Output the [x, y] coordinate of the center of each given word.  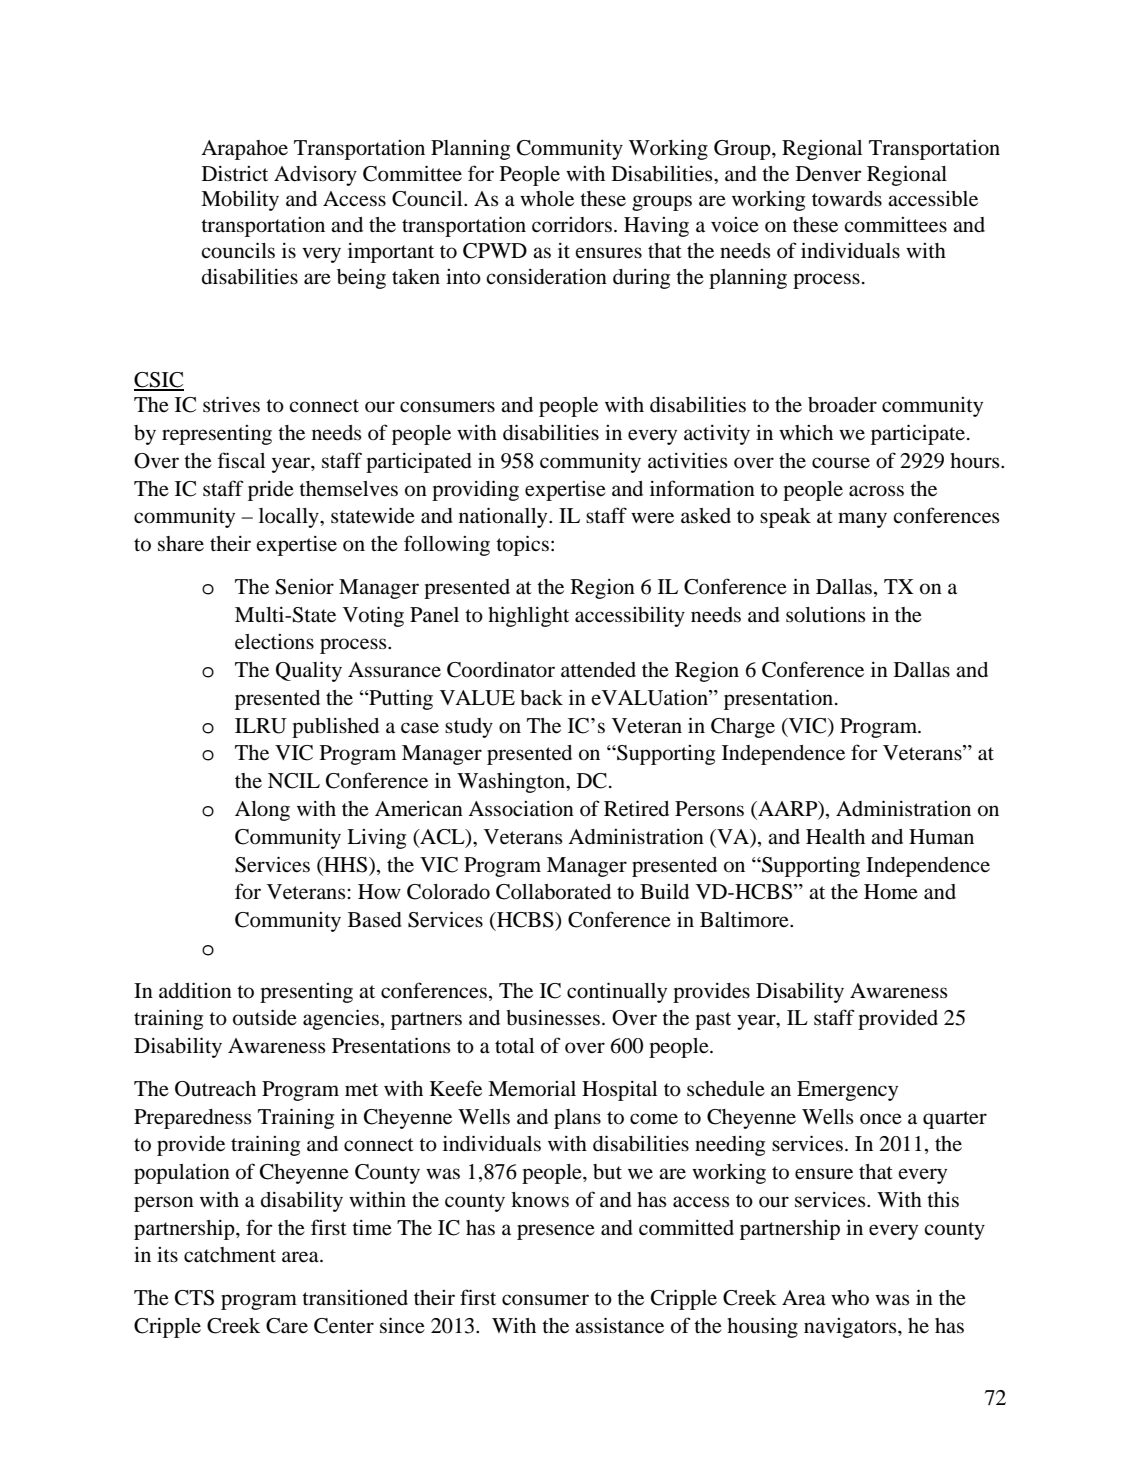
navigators [851, 1328]
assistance [619, 1325]
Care [287, 1326]
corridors [572, 225]
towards [847, 199]
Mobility [240, 201]
